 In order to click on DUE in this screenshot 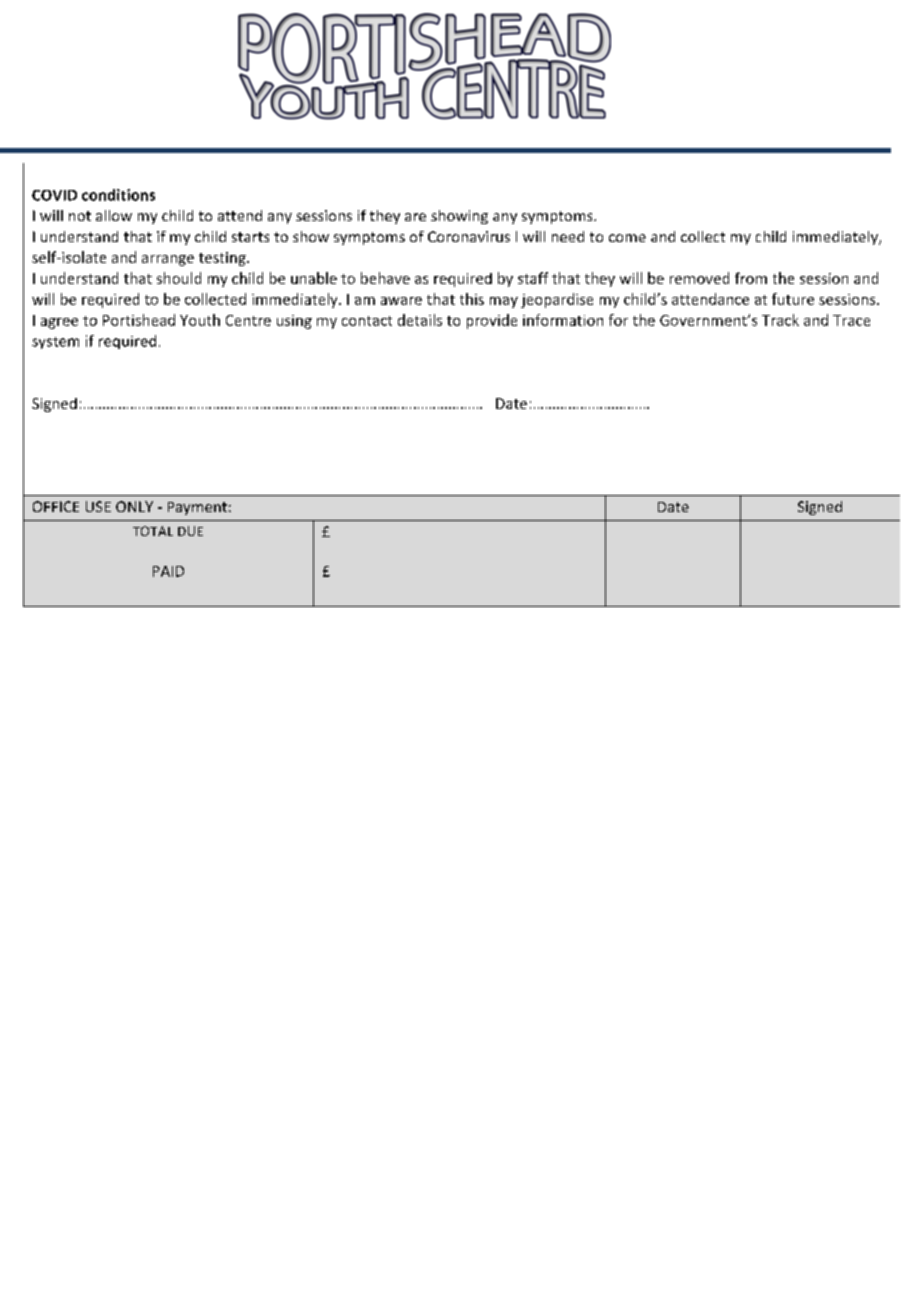, I will do `click(190, 531)`.
